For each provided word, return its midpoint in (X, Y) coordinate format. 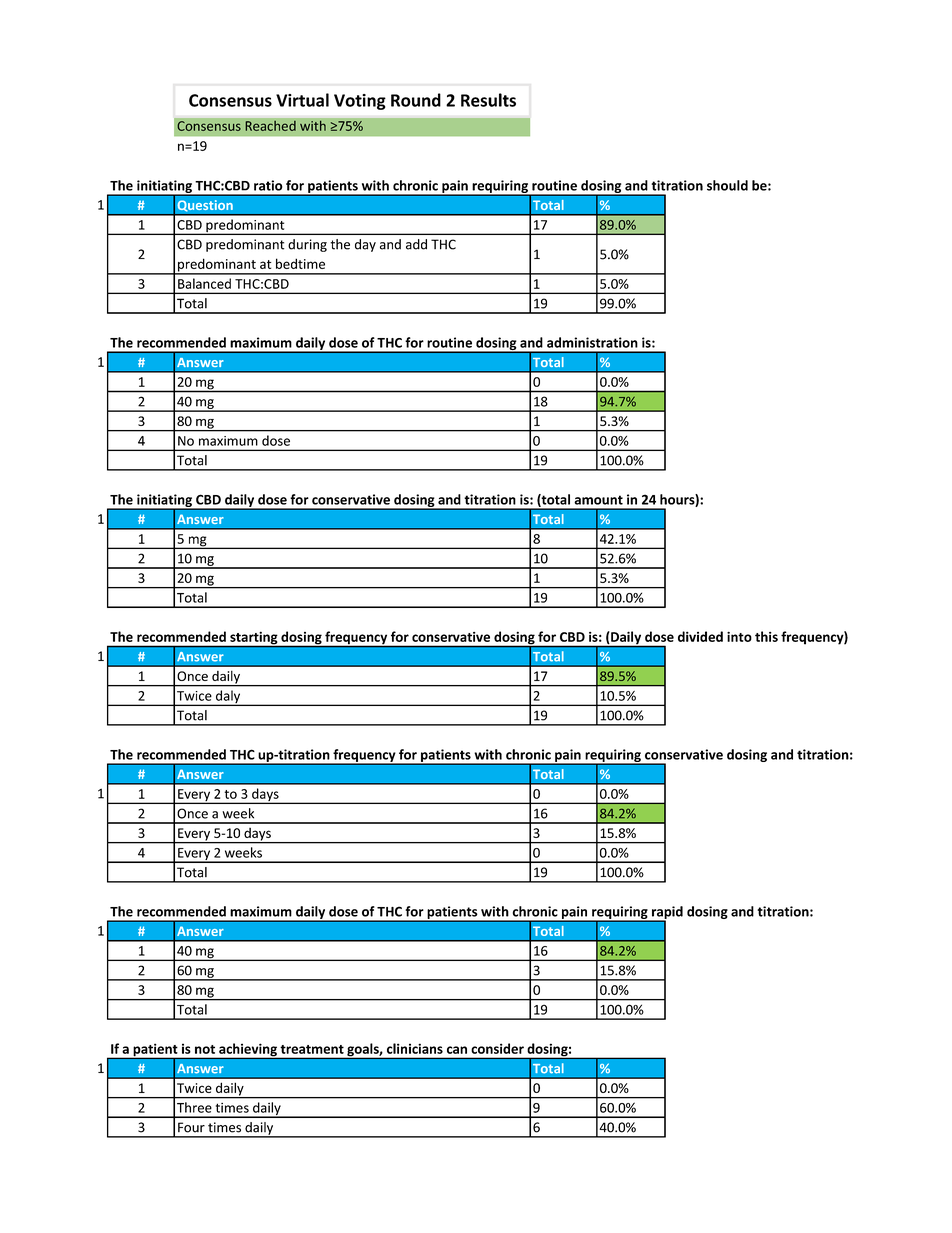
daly (228, 698)
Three (194, 1107)
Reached (270, 125)
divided (700, 636)
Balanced (204, 283)
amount (598, 500)
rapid (666, 913)
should (727, 185)
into (739, 637)
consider (497, 1048)
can (457, 1050)
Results (488, 100)
